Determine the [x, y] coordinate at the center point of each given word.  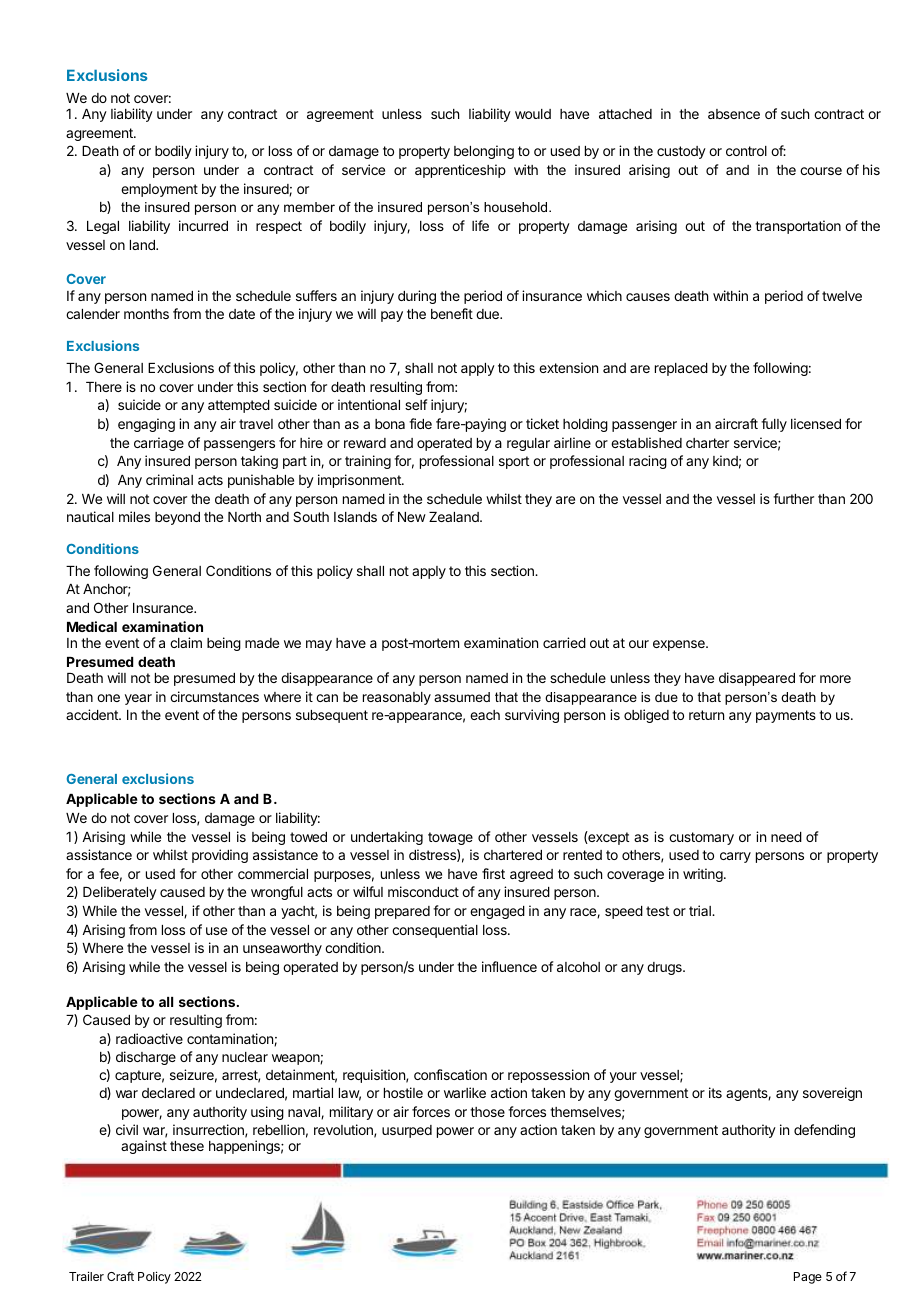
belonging [484, 152]
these [187, 1146]
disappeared [757, 679]
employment [159, 190]
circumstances [214, 696]
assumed [462, 697]
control [746, 151]
